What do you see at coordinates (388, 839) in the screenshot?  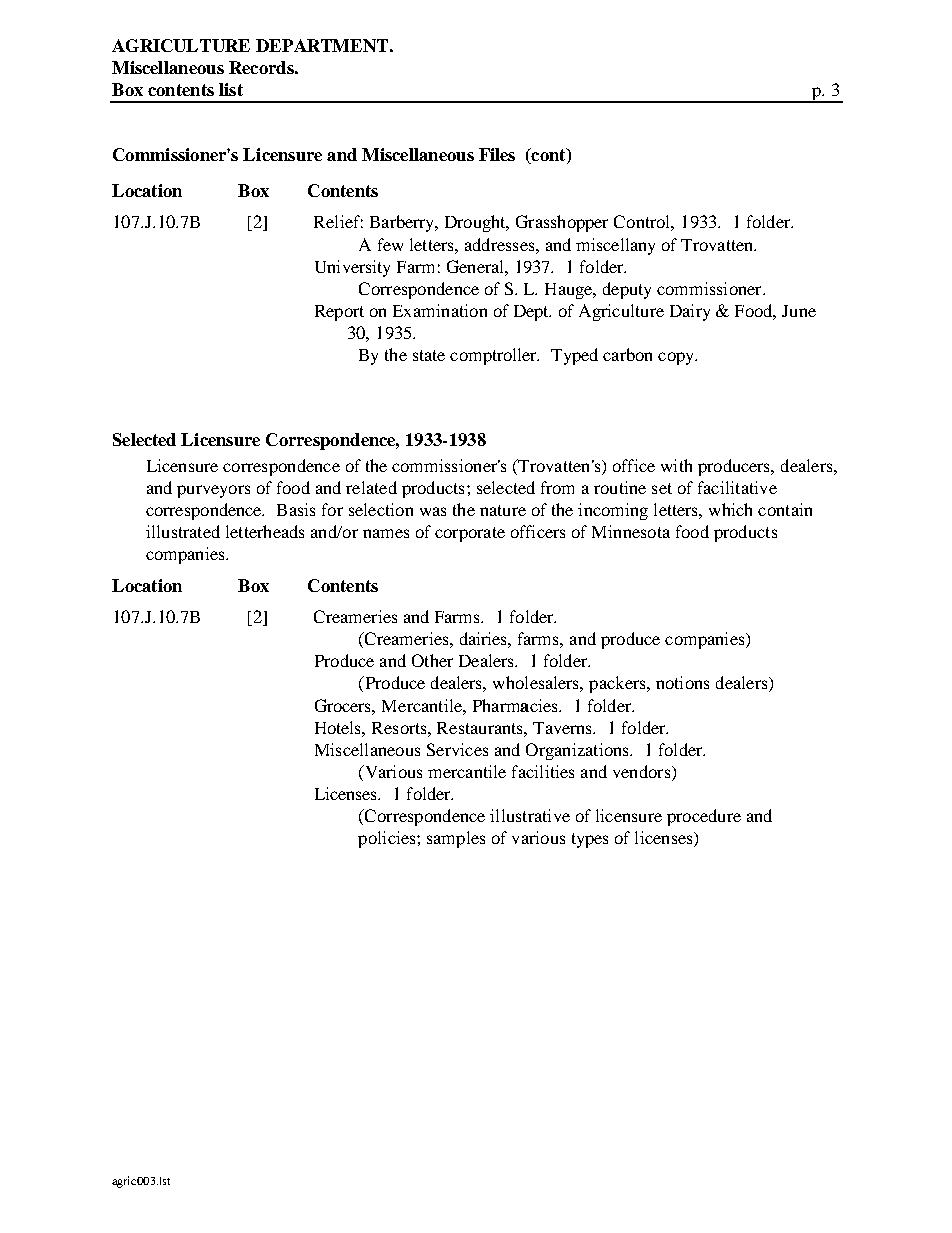 I see `policies` at bounding box center [388, 839].
